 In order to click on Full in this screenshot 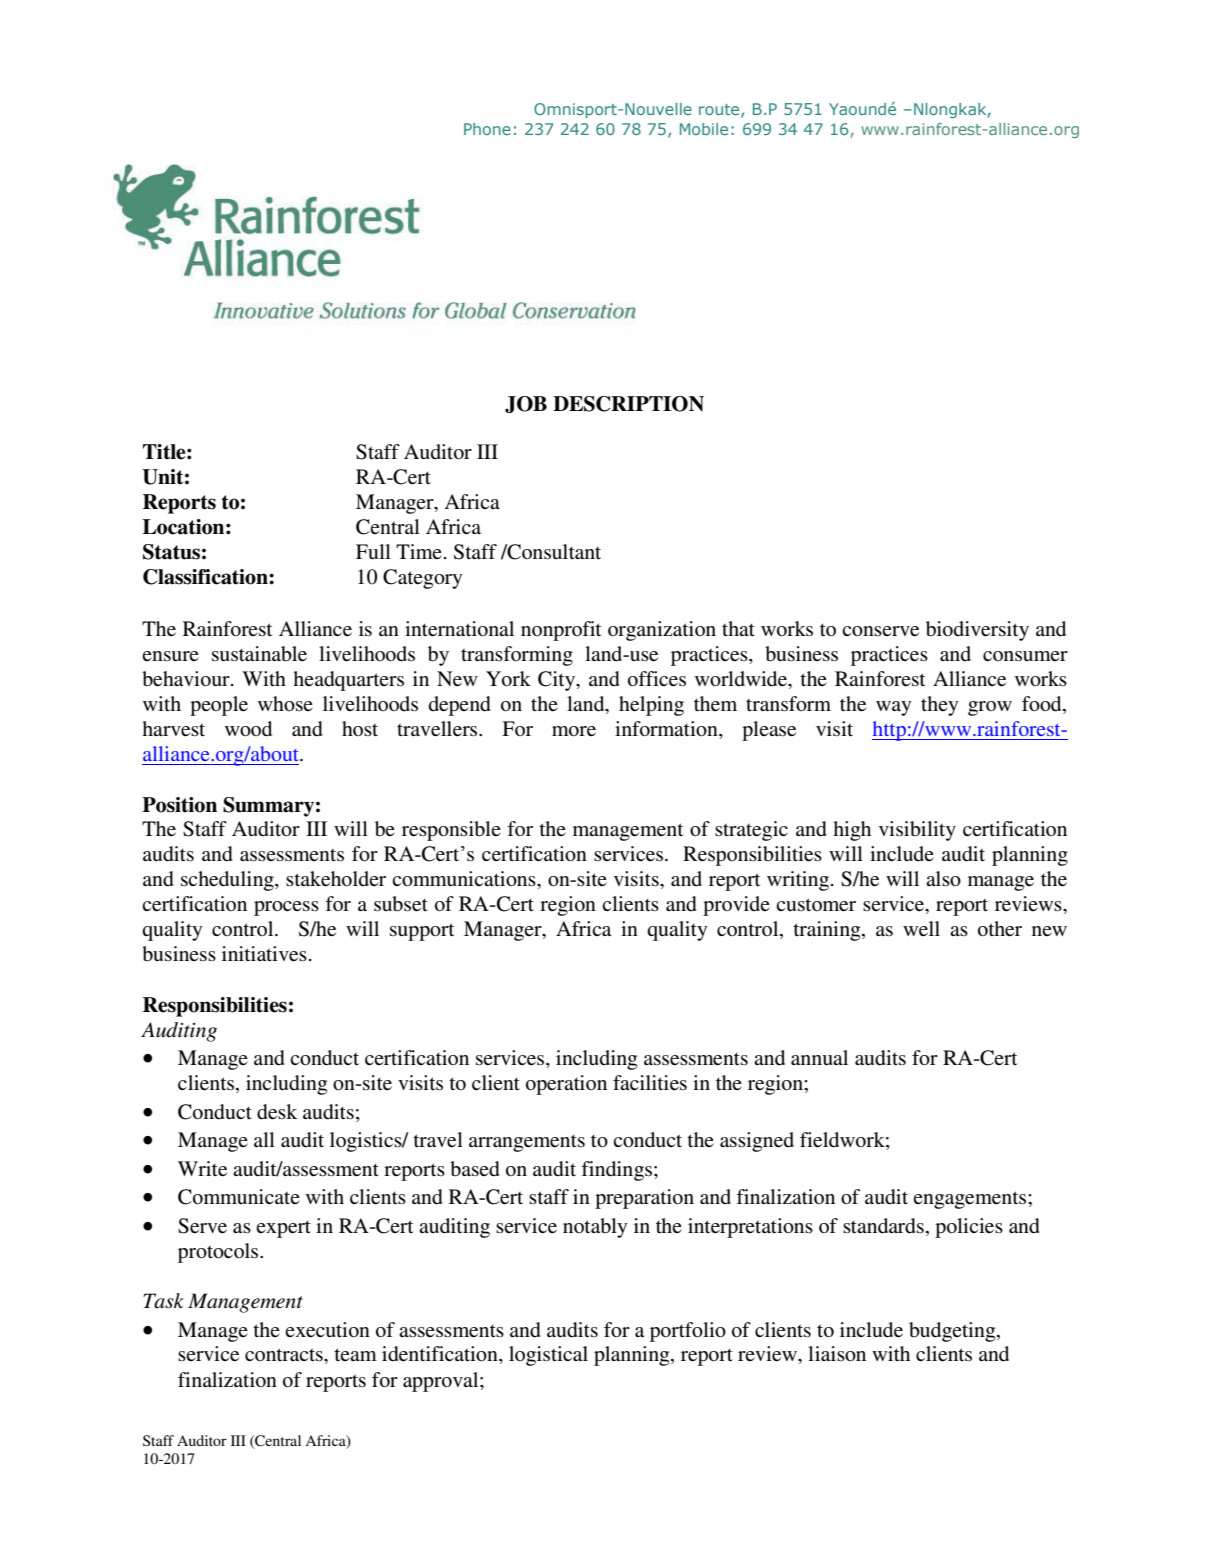, I will do `click(373, 551)`.
